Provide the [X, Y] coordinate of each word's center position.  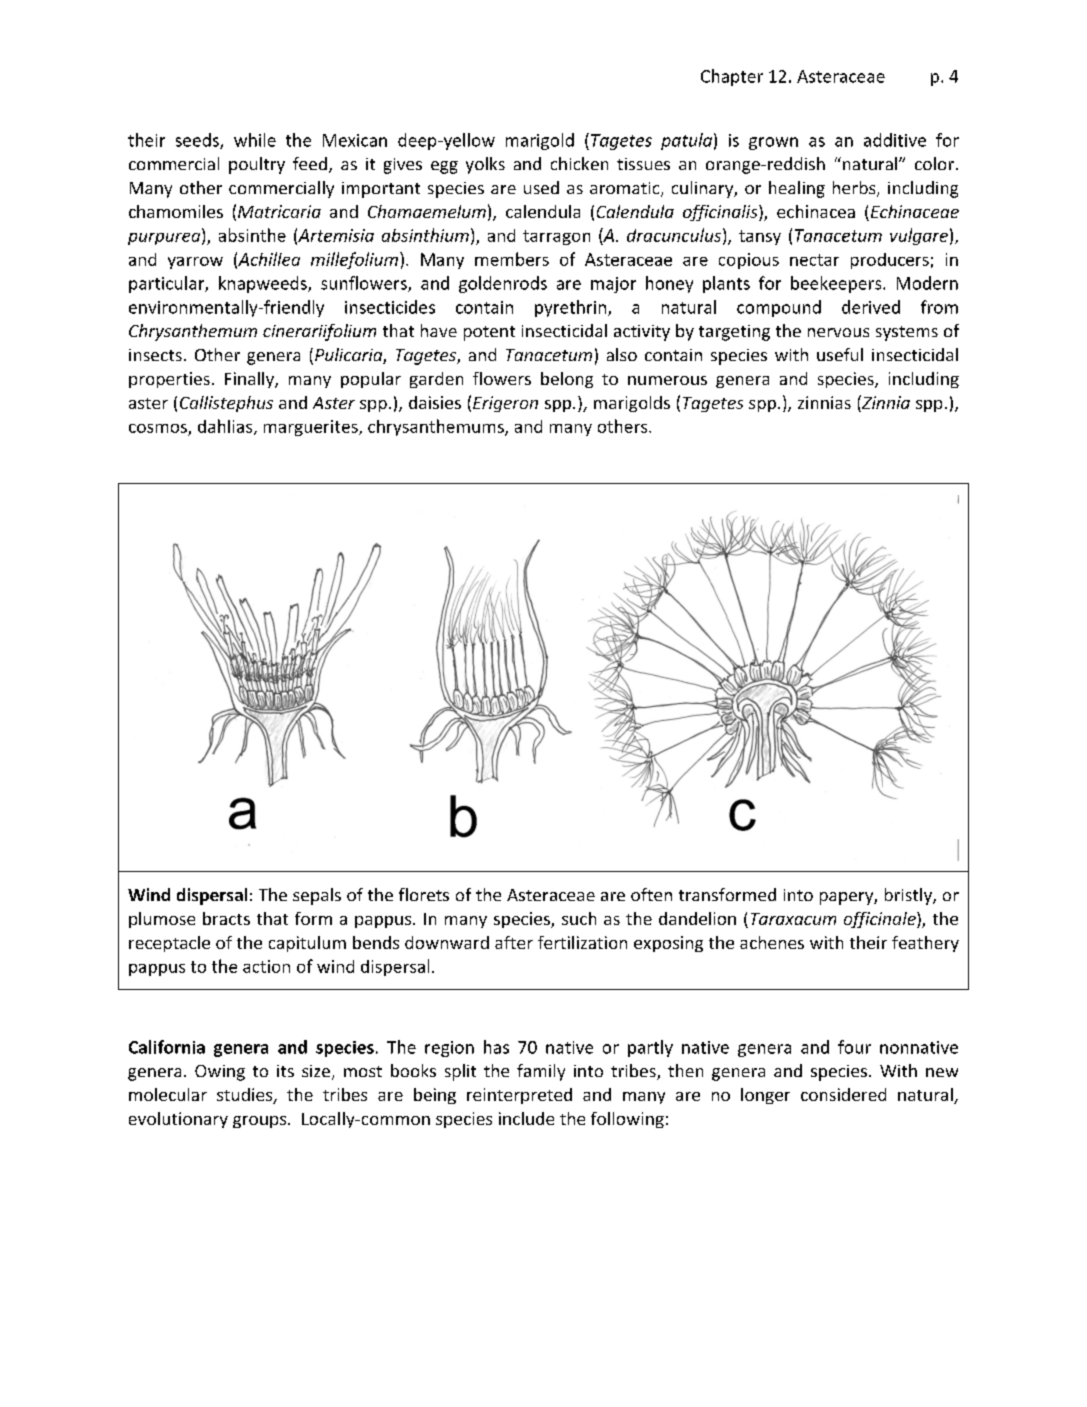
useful [840, 354]
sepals [317, 896]
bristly [909, 896]
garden [436, 380]
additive [895, 140]
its [285, 1071]
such [579, 918]
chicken [579, 163]
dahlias [226, 427]
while [255, 140]
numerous [667, 380]
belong [567, 380]
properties [169, 380]
